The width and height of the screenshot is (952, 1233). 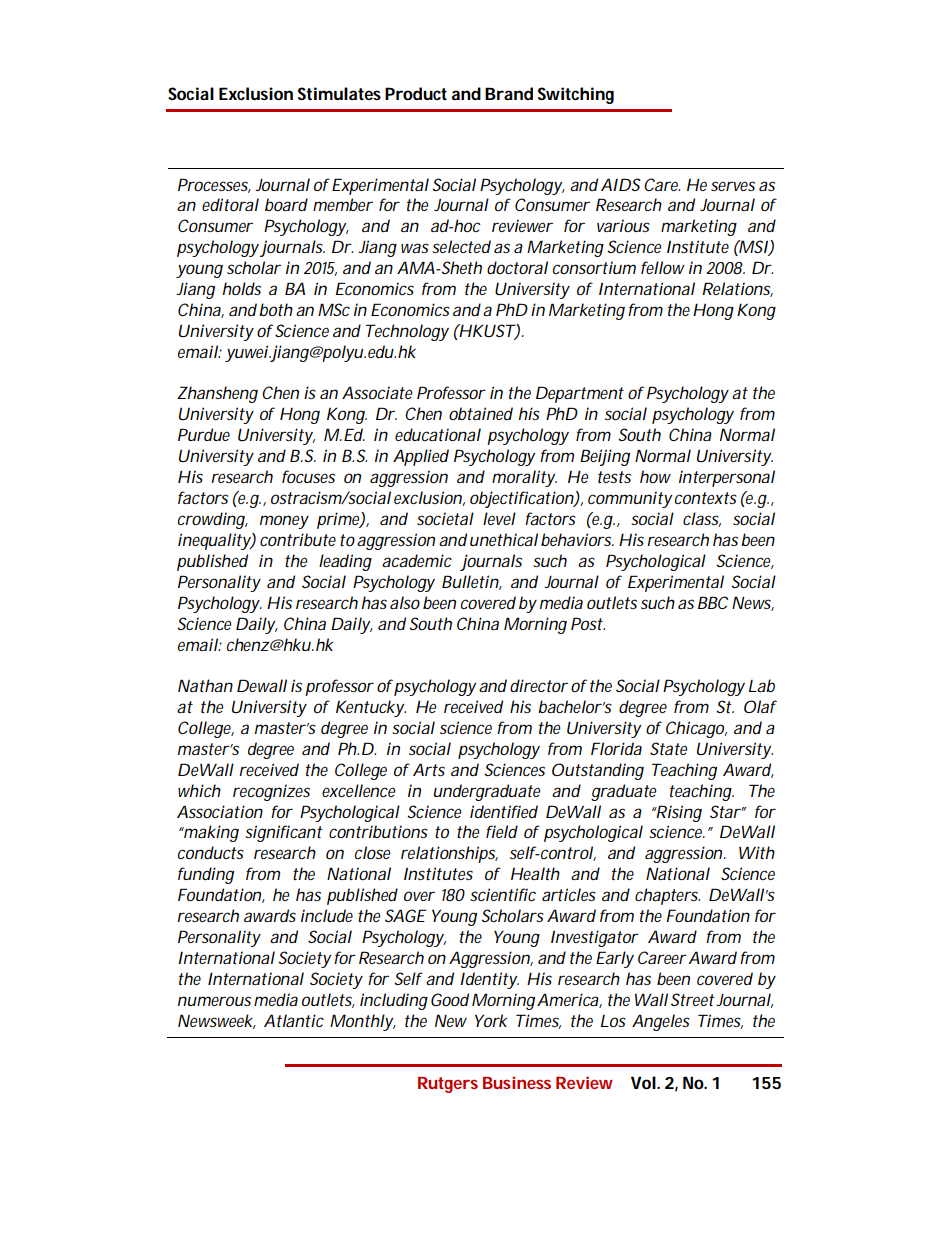 What do you see at coordinates (695, 729) in the screenshot?
I see `Chicago` at bounding box center [695, 729].
